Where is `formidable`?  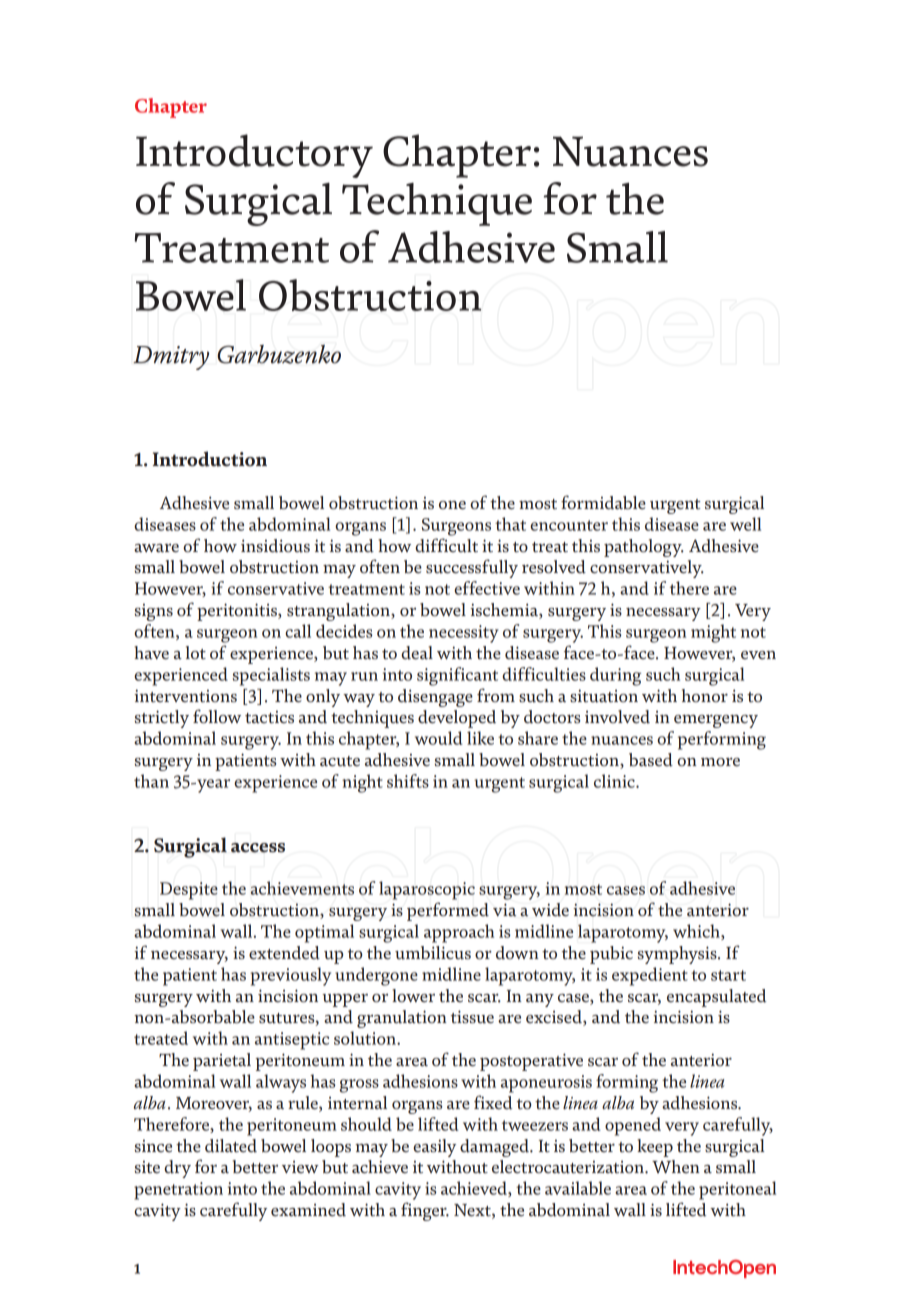 formidable is located at coordinates (603, 502).
